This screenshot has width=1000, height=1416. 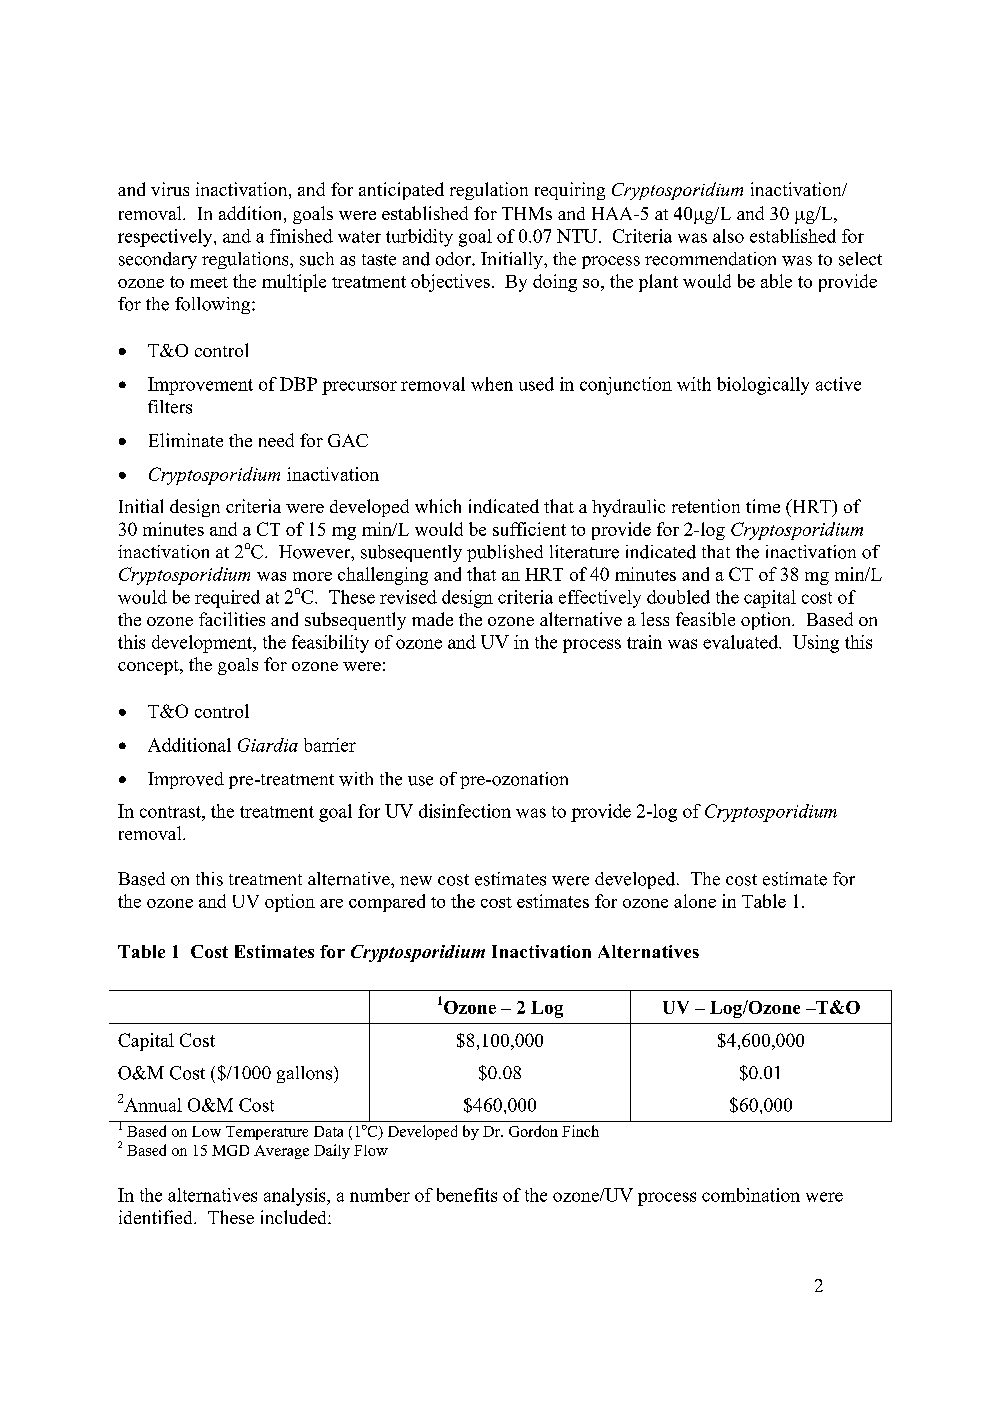 I want to click on also, so click(x=728, y=236).
